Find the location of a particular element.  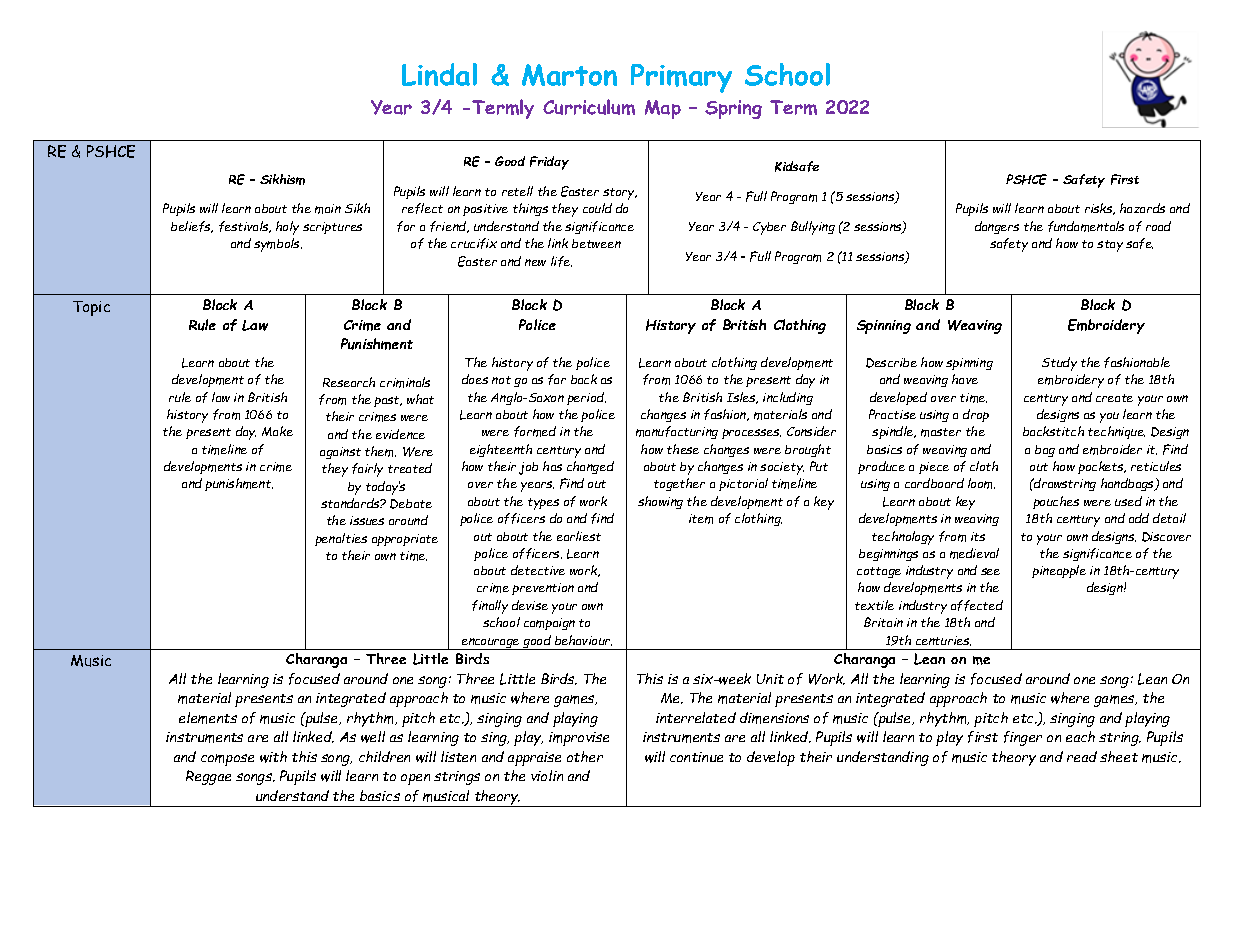

manufacturing is located at coordinates (677, 432).
